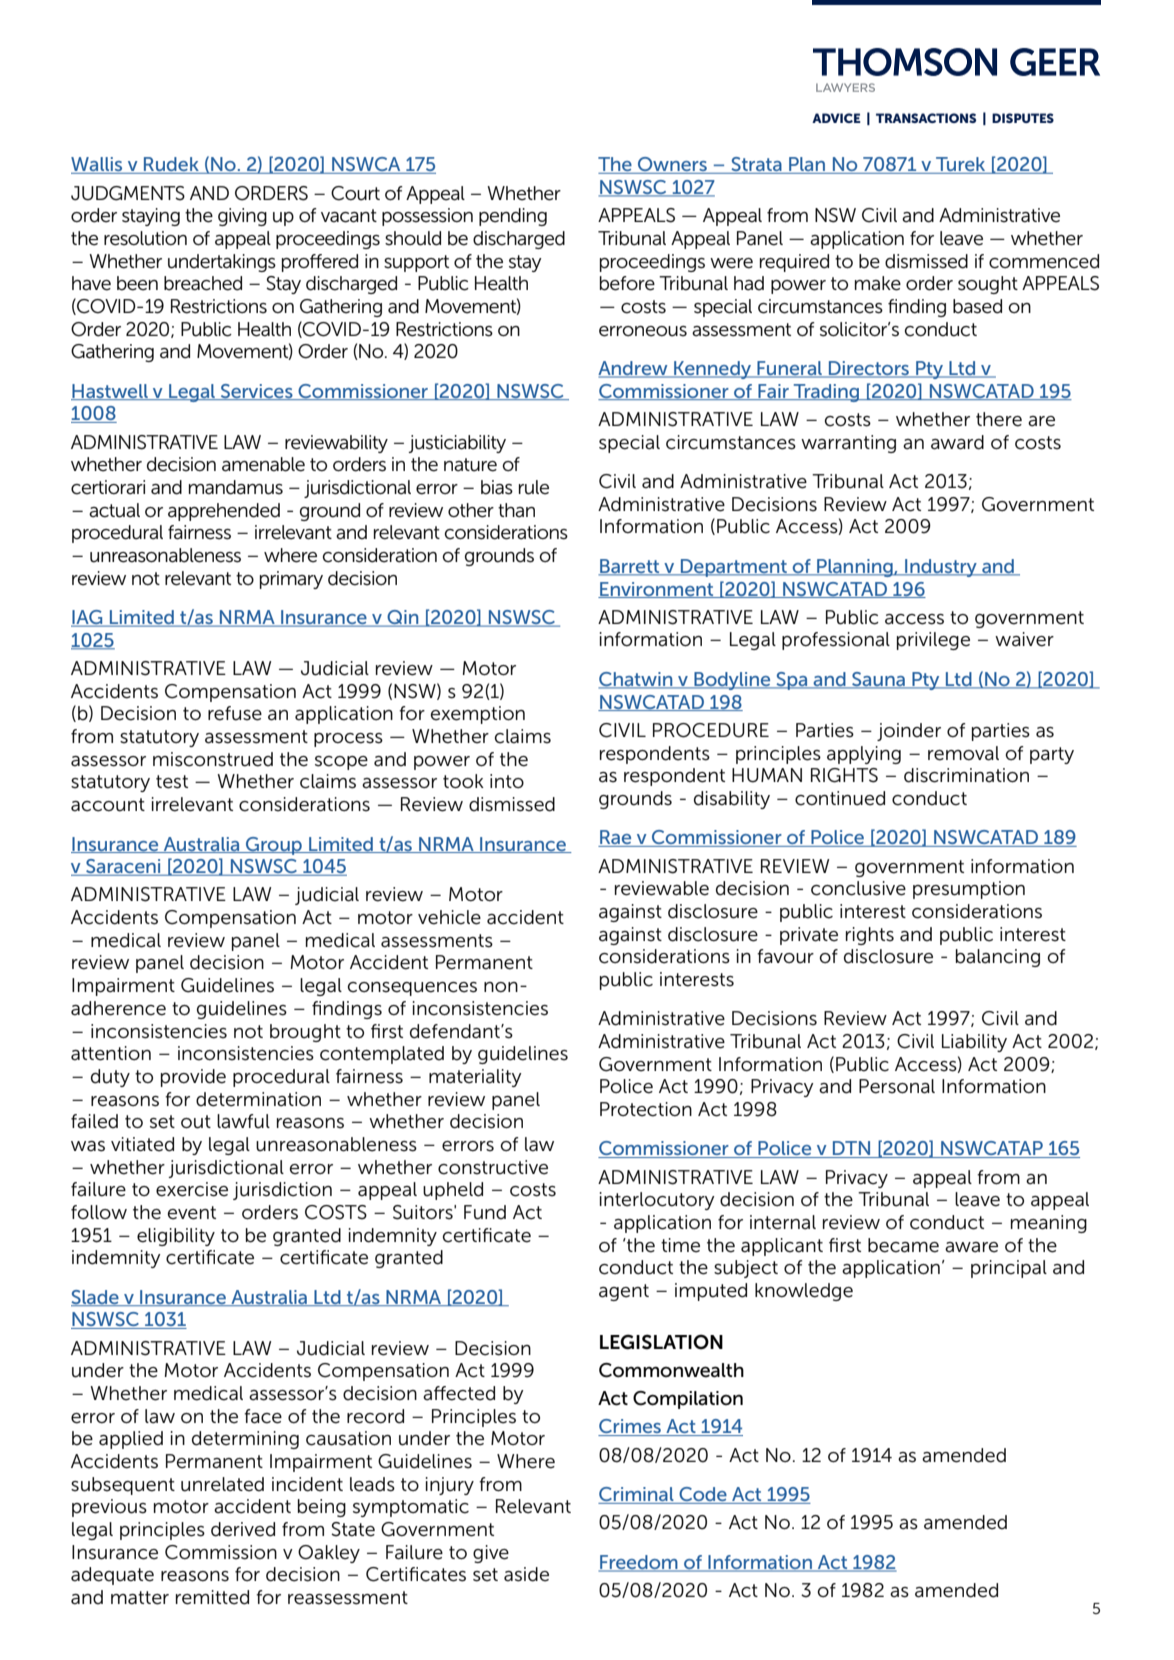 Image resolution: width=1174 pixels, height=1660 pixels. I want to click on Barrett, so click(630, 567).
